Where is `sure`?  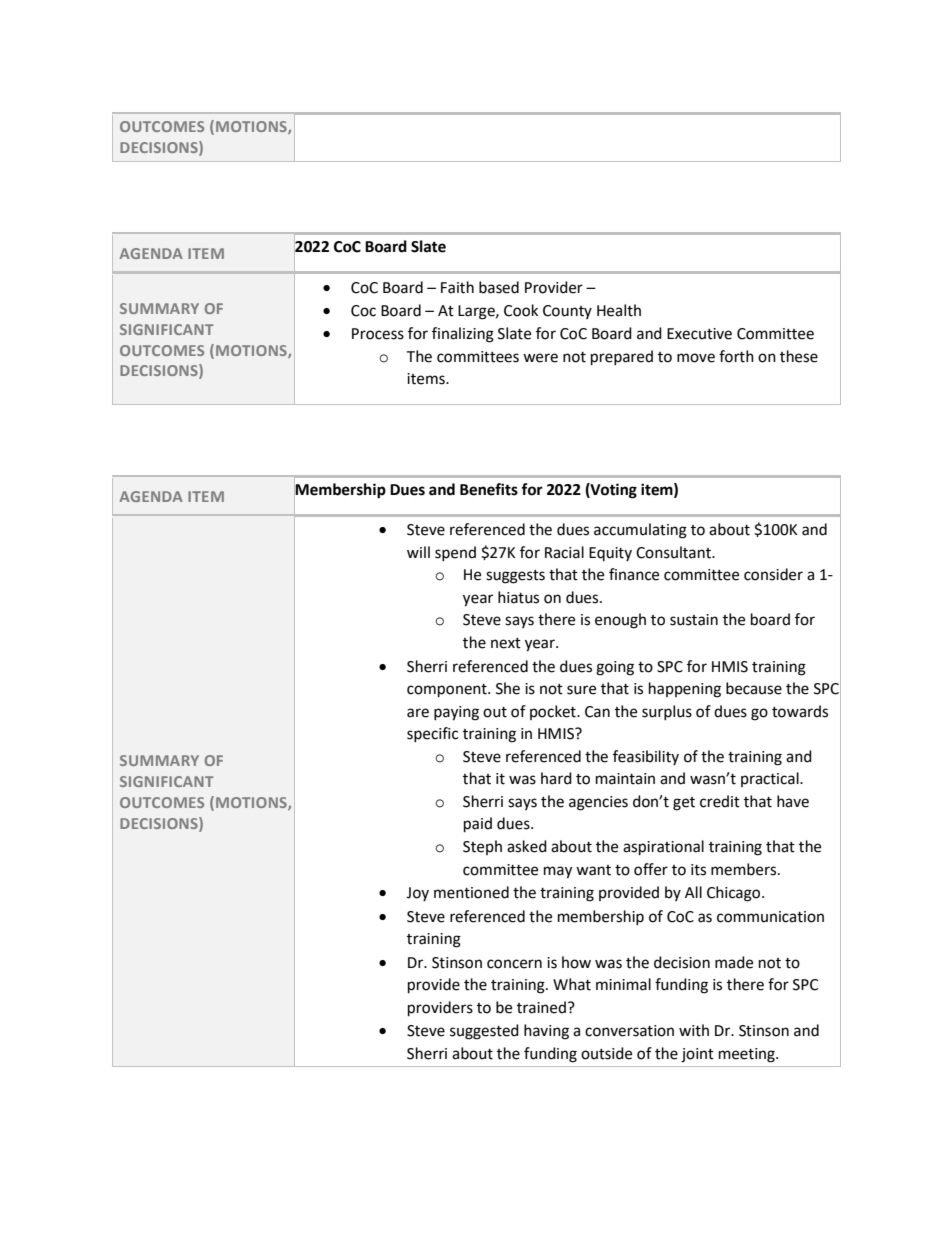 sure is located at coordinates (581, 690).
